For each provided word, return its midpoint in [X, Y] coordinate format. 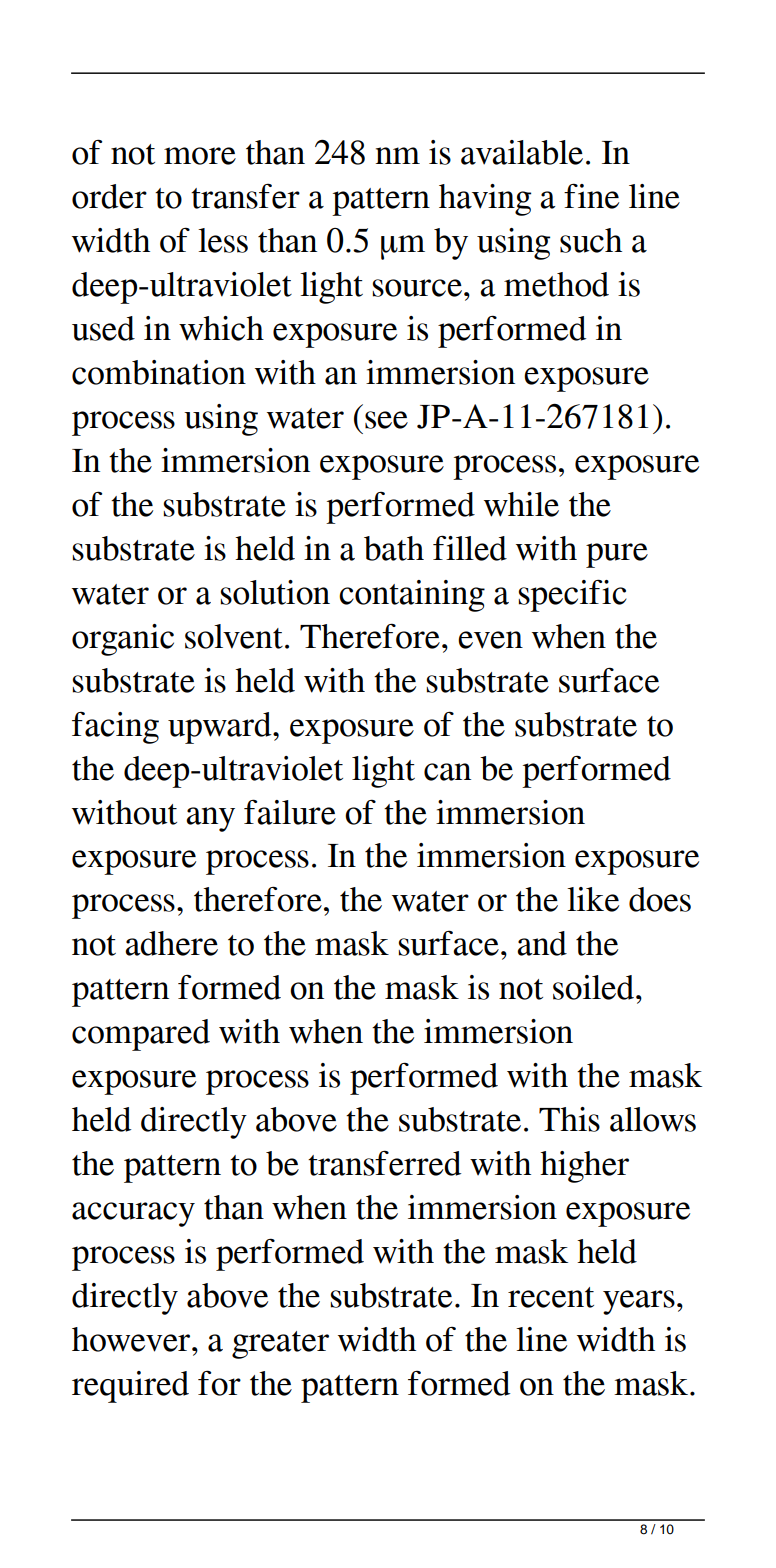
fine [591, 196]
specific [573, 595]
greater [280, 1345]
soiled [593, 987]
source [417, 288]
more [200, 156]
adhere [171, 943]
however [132, 1339]
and [542, 943]
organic [123, 640]
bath [394, 548]
